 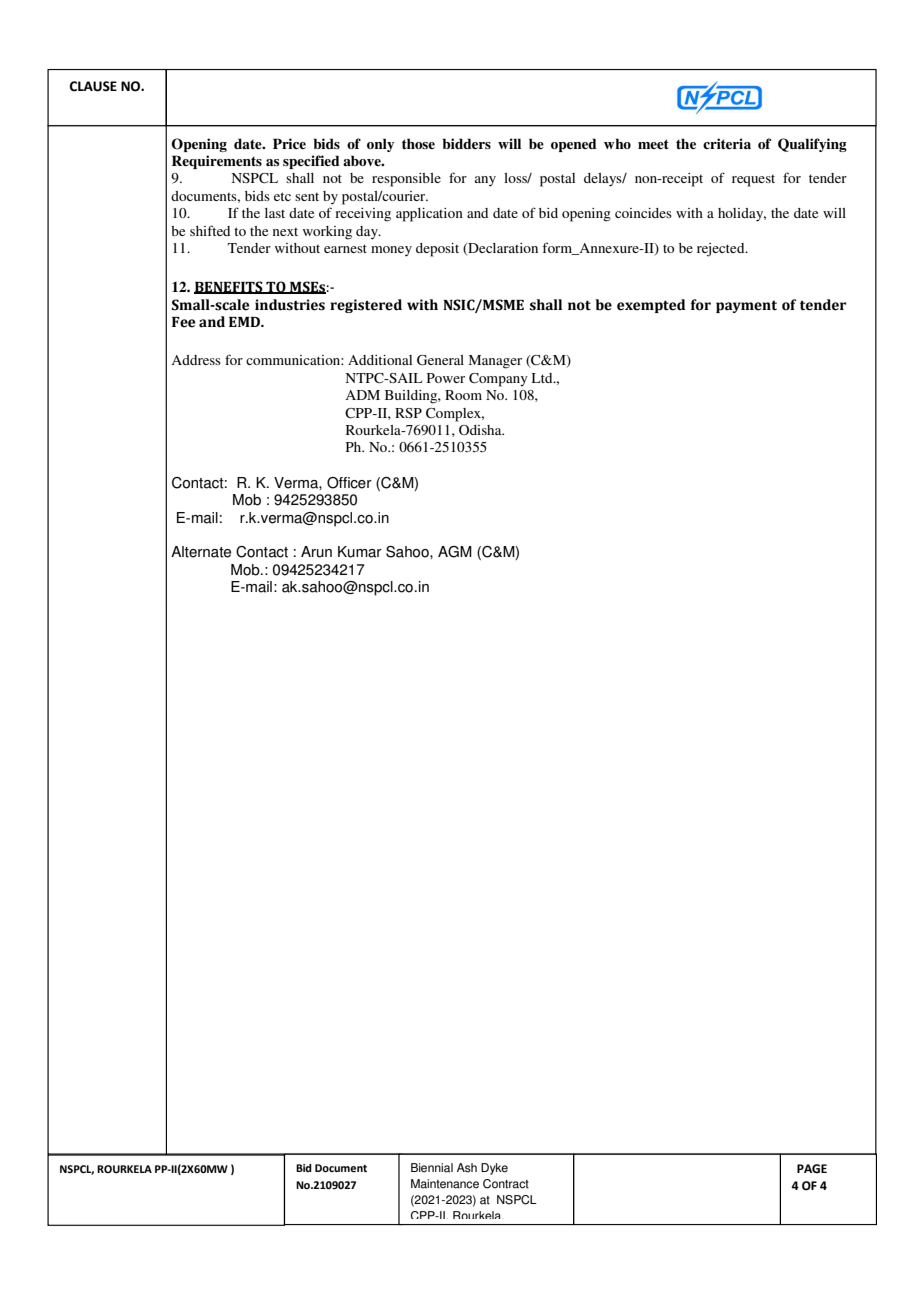 I want to click on bidders, so click(x=467, y=143).
